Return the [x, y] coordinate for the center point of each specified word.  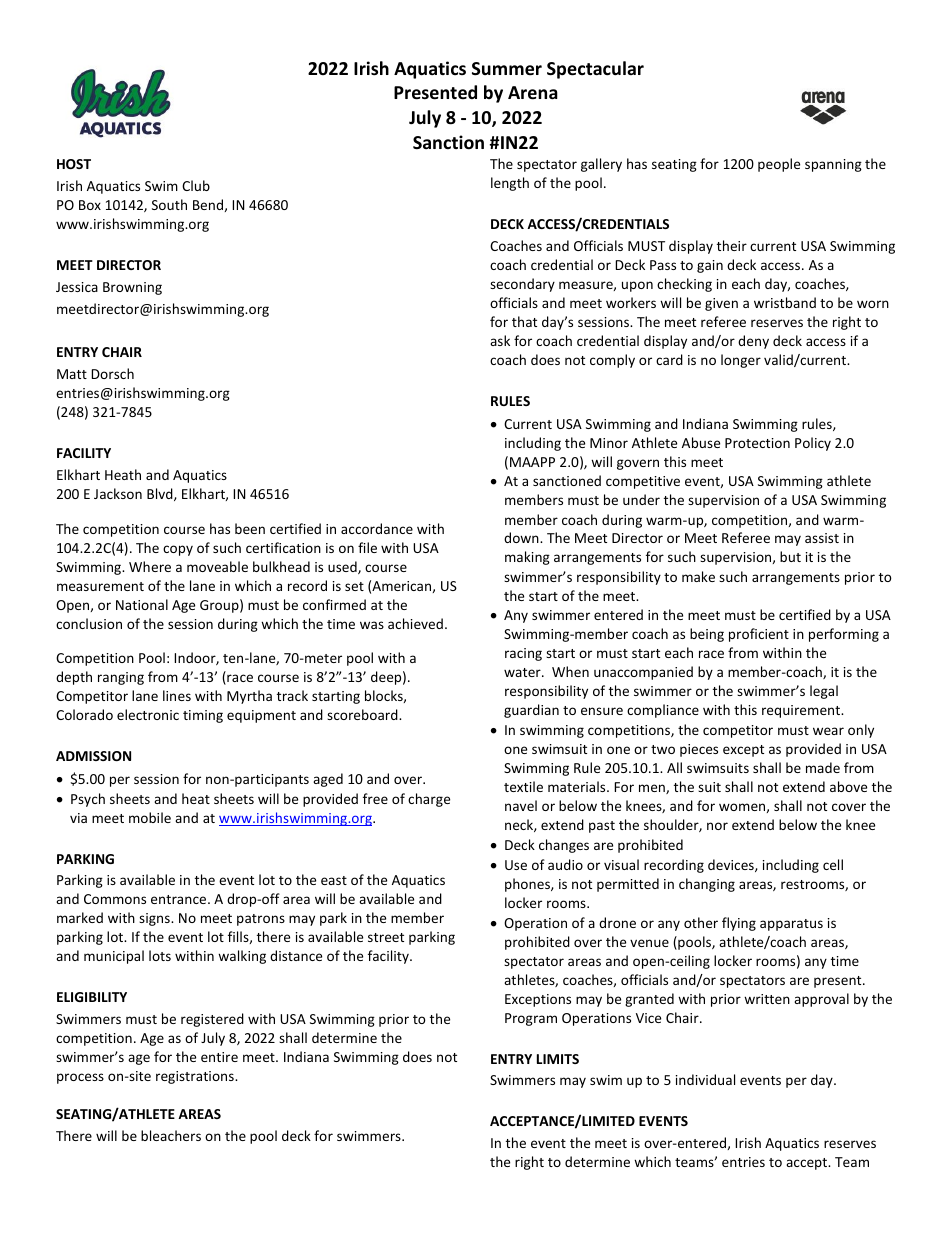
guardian [531, 711]
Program [531, 1019]
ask [500, 340]
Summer [507, 69]
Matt [72, 374]
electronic [148, 714]
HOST [74, 164]
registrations [196, 1077]
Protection [757, 443]
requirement [802, 711]
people [779, 165]
